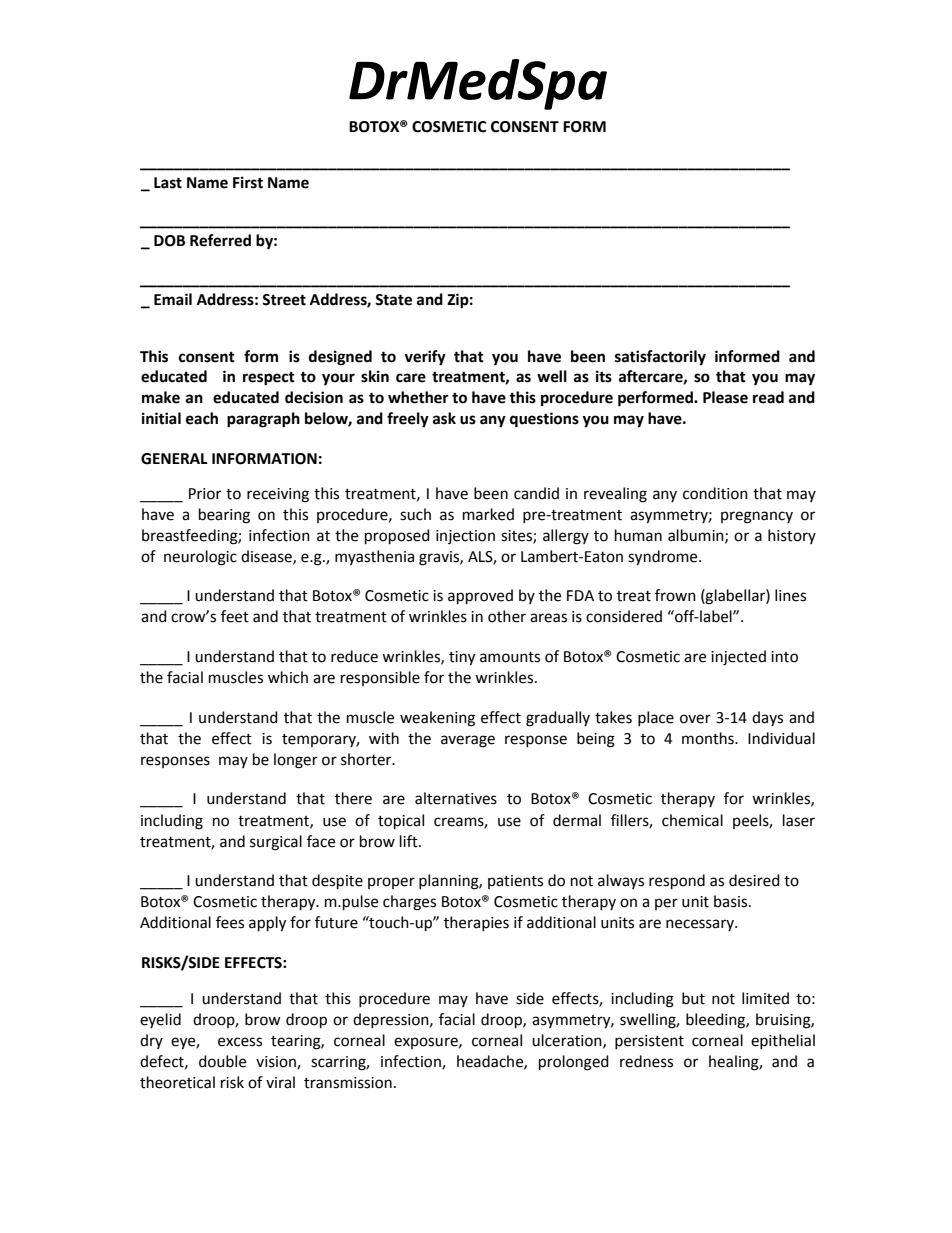  What do you see at coordinates (738, 658) in the image?
I see `injected` at bounding box center [738, 658].
